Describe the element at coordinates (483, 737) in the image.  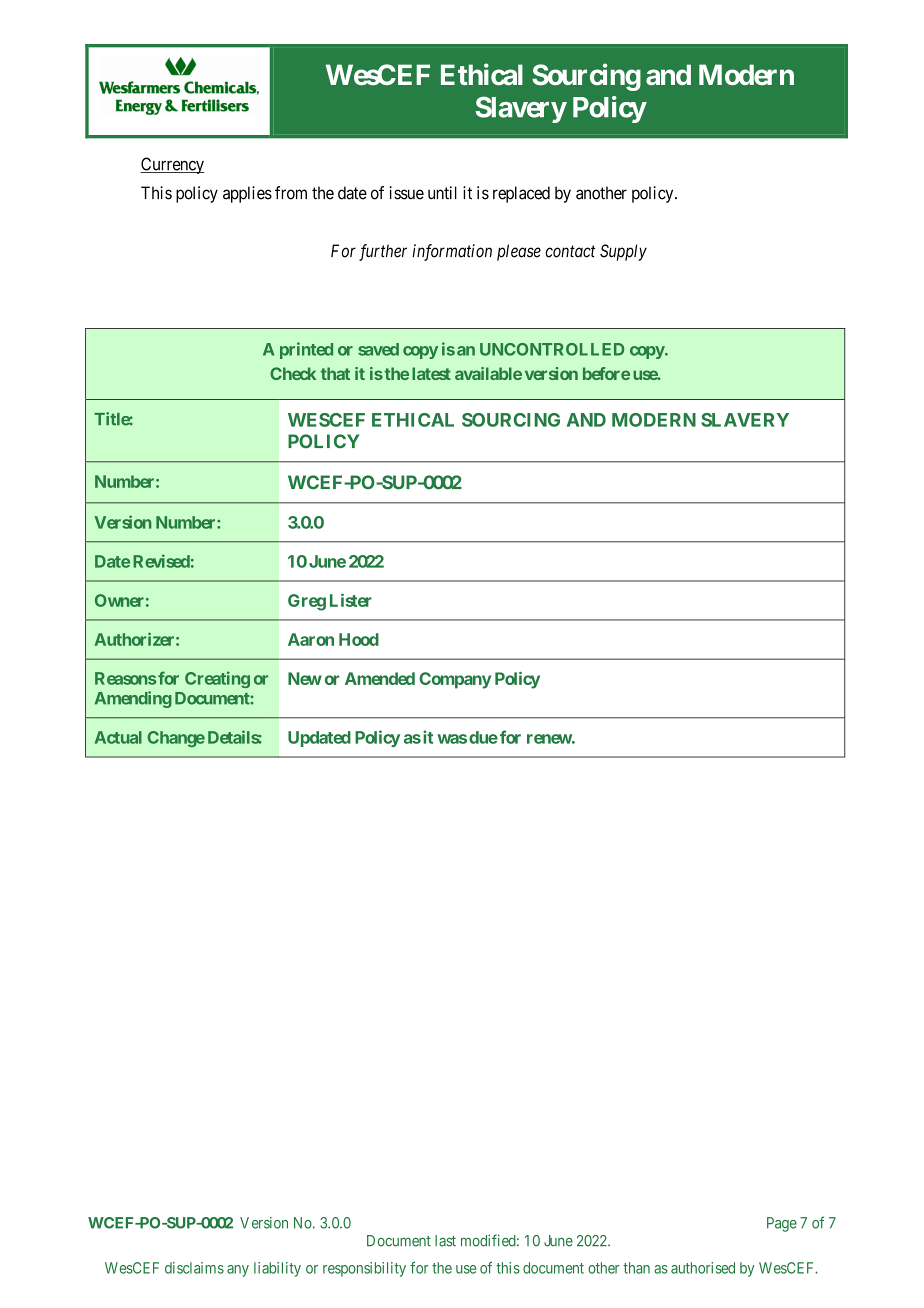
I see `due` at that location.
